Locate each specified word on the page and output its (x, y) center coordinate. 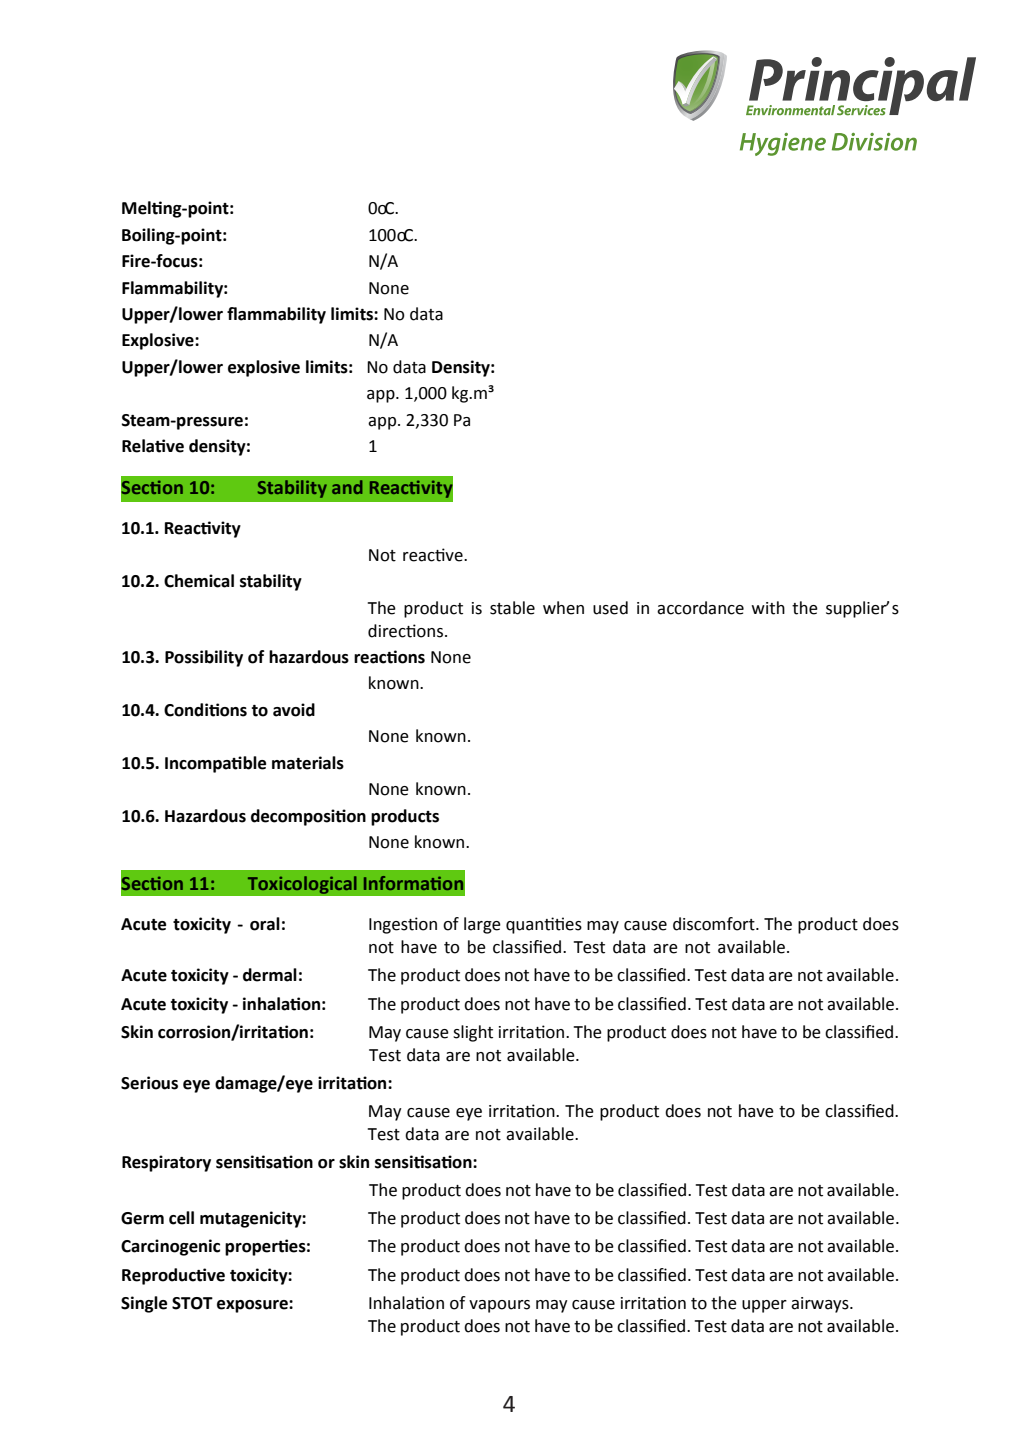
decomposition (308, 817)
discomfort (715, 924)
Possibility (204, 658)
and (347, 487)
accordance (700, 608)
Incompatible (215, 764)
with (768, 608)
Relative (153, 446)
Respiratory (166, 1163)
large (482, 925)
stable (512, 608)
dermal (270, 975)
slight (473, 1033)
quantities (544, 925)
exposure (253, 1306)
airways (821, 1305)
